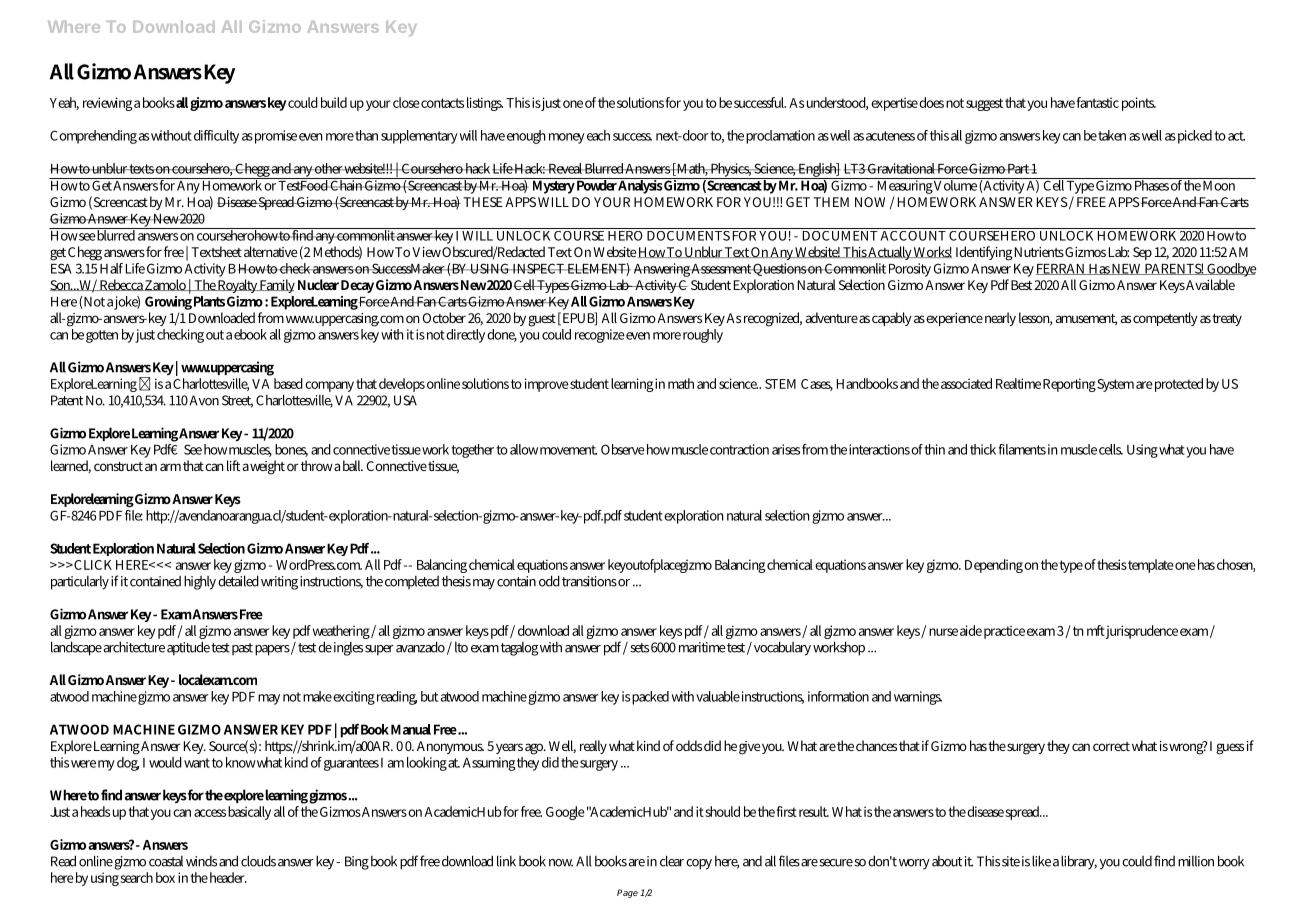  I want to click on filaments, so click(1022, 449).
